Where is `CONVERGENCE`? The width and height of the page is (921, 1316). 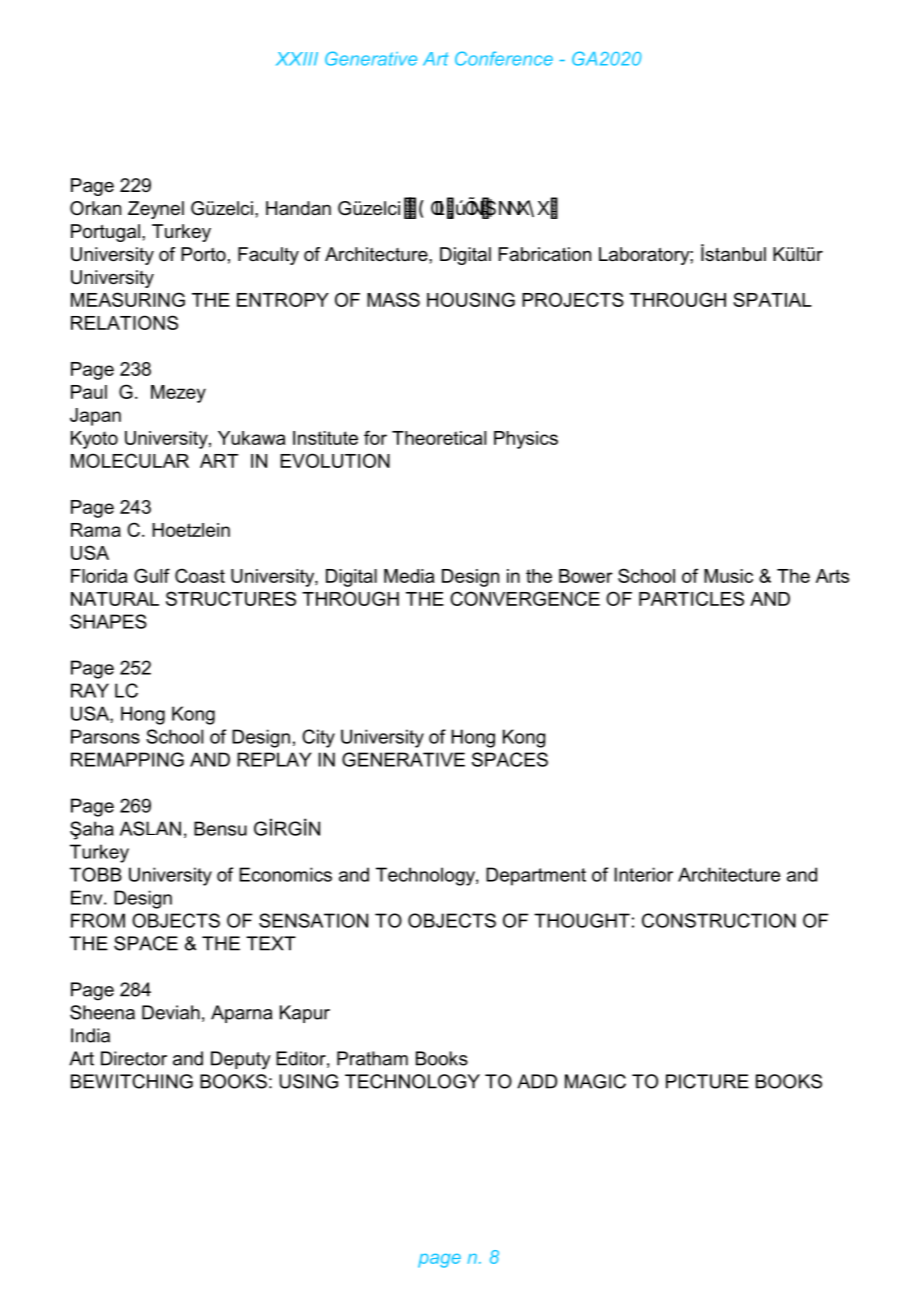 CONVERGENCE is located at coordinates (525, 598).
